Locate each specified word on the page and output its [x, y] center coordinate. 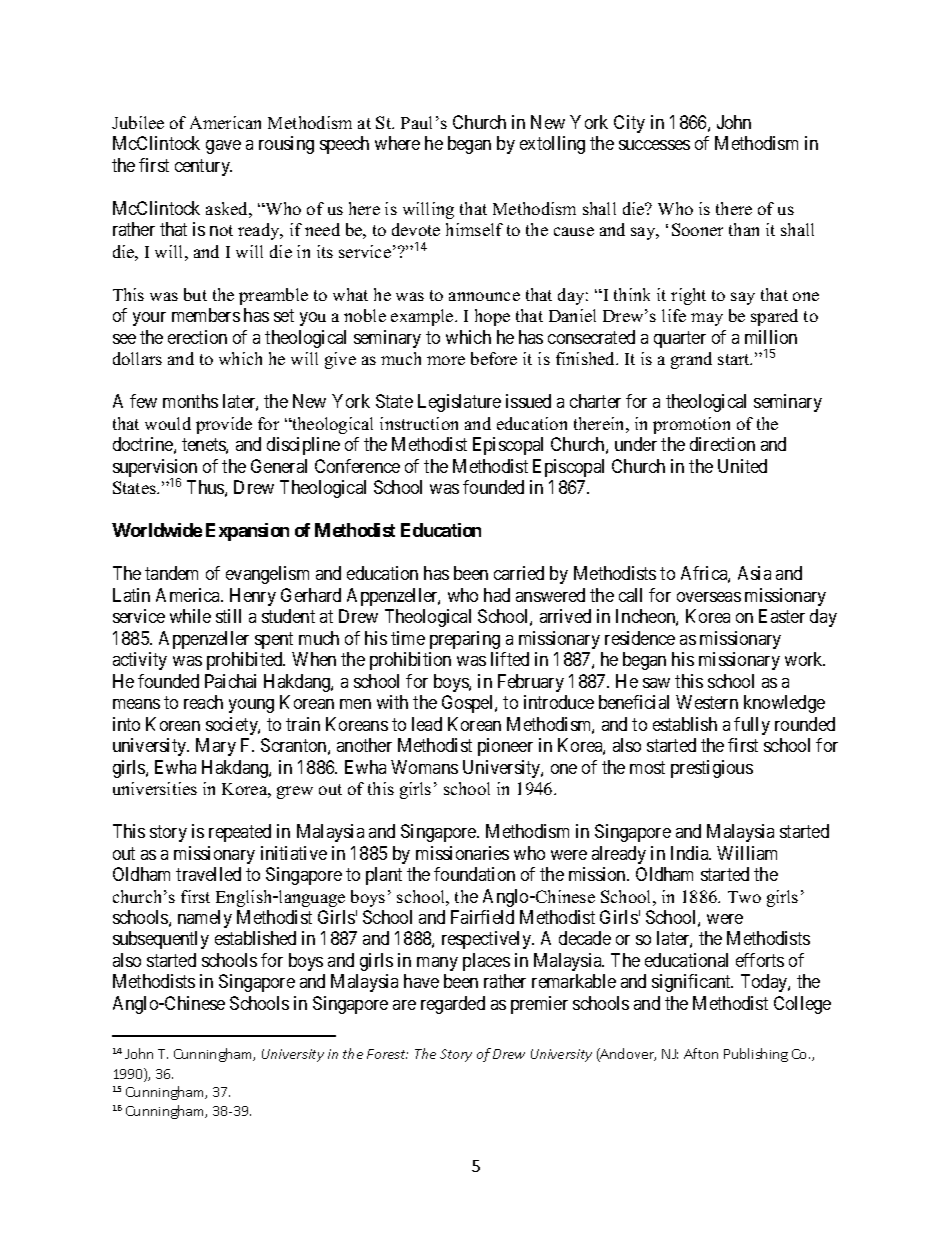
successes [654, 145]
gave [223, 147]
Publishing [756, 1055]
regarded [453, 1005]
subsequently [161, 940]
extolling [552, 145]
